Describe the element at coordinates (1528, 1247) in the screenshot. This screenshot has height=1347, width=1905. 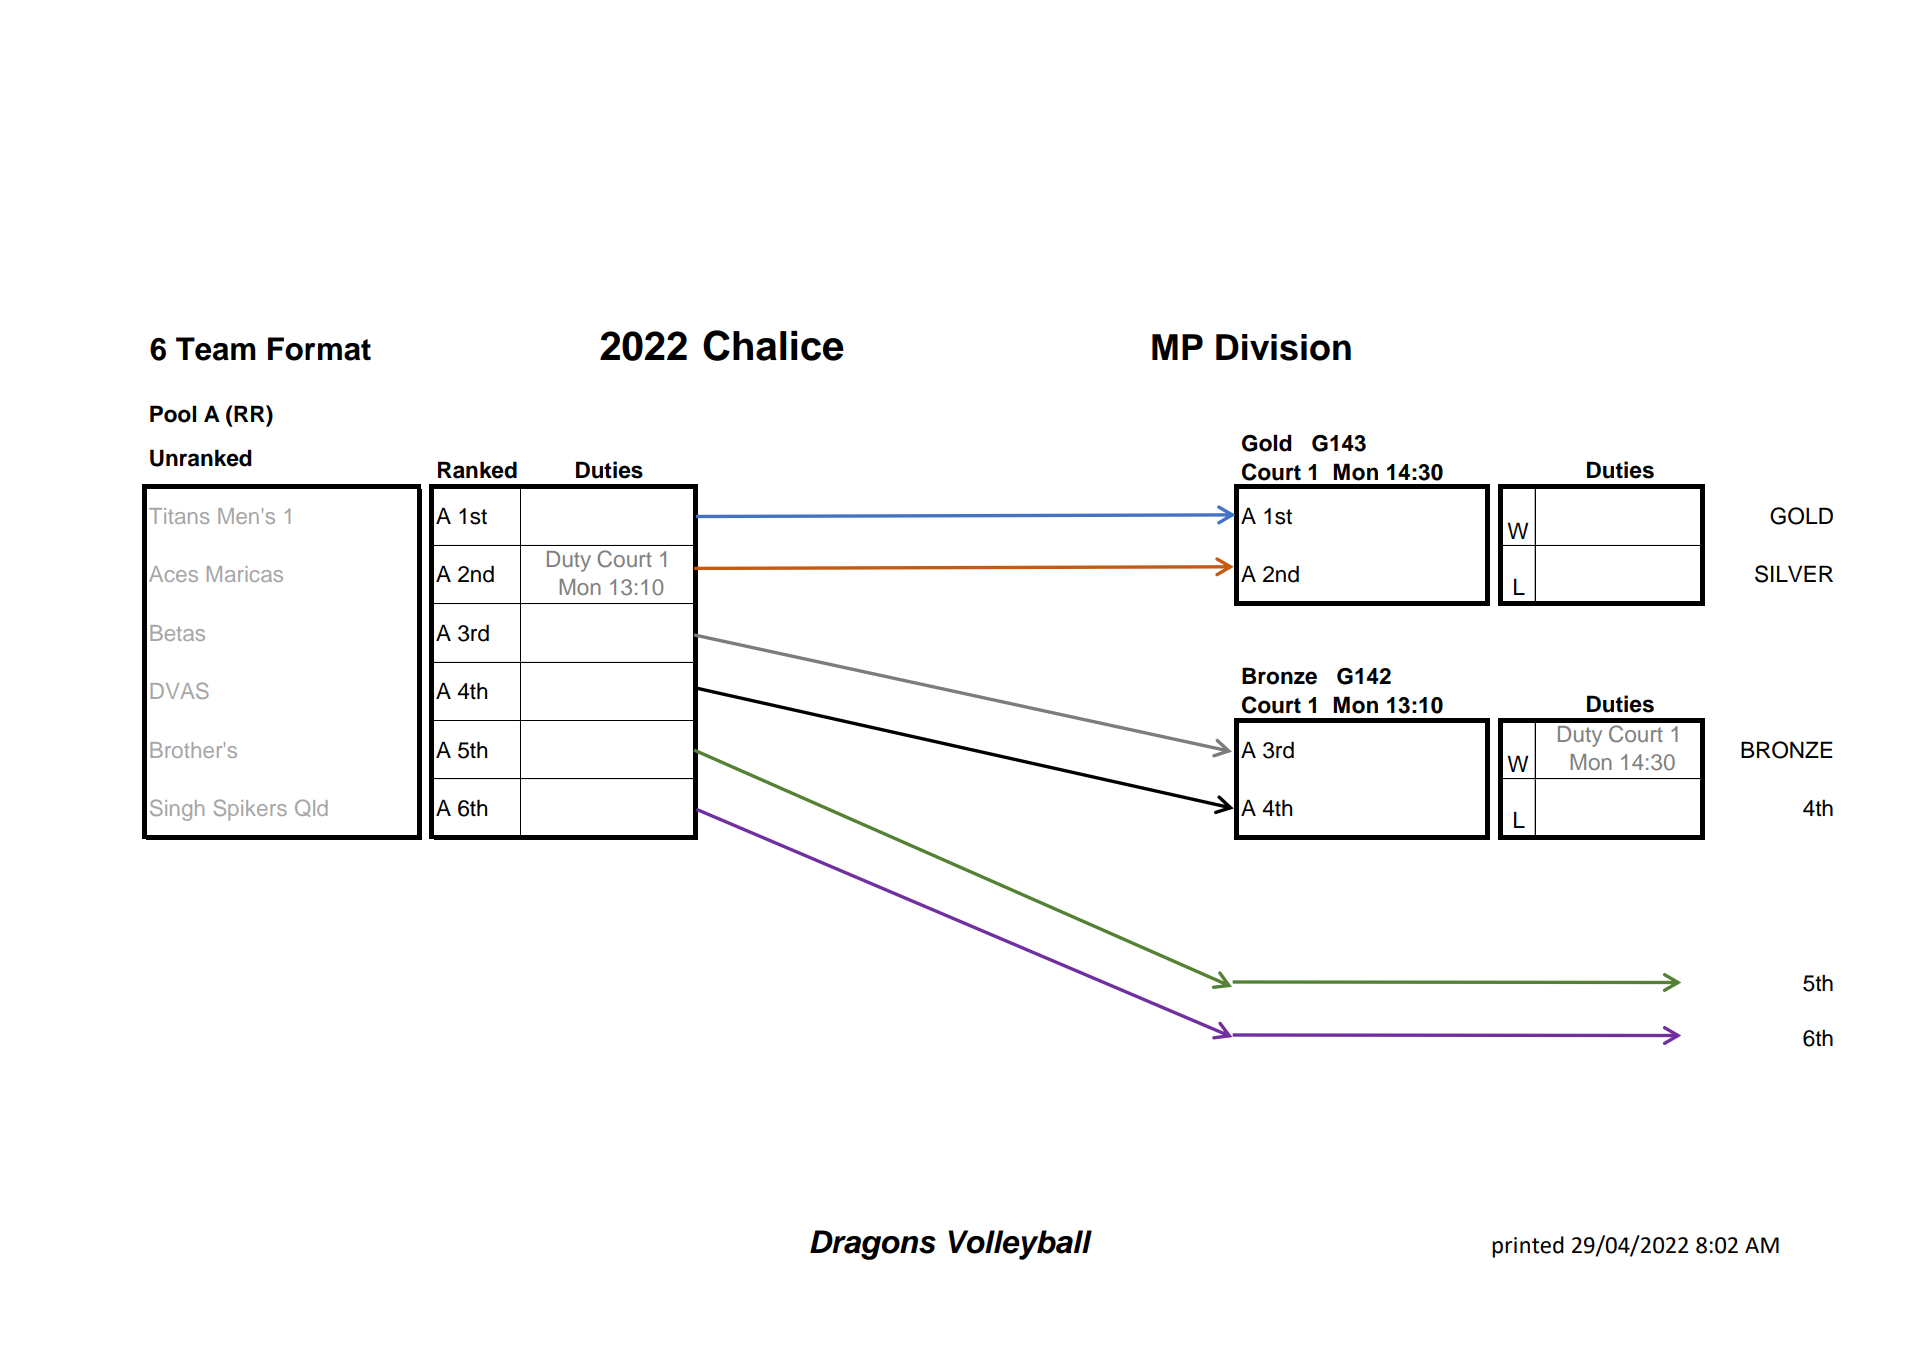
I see `printed` at that location.
